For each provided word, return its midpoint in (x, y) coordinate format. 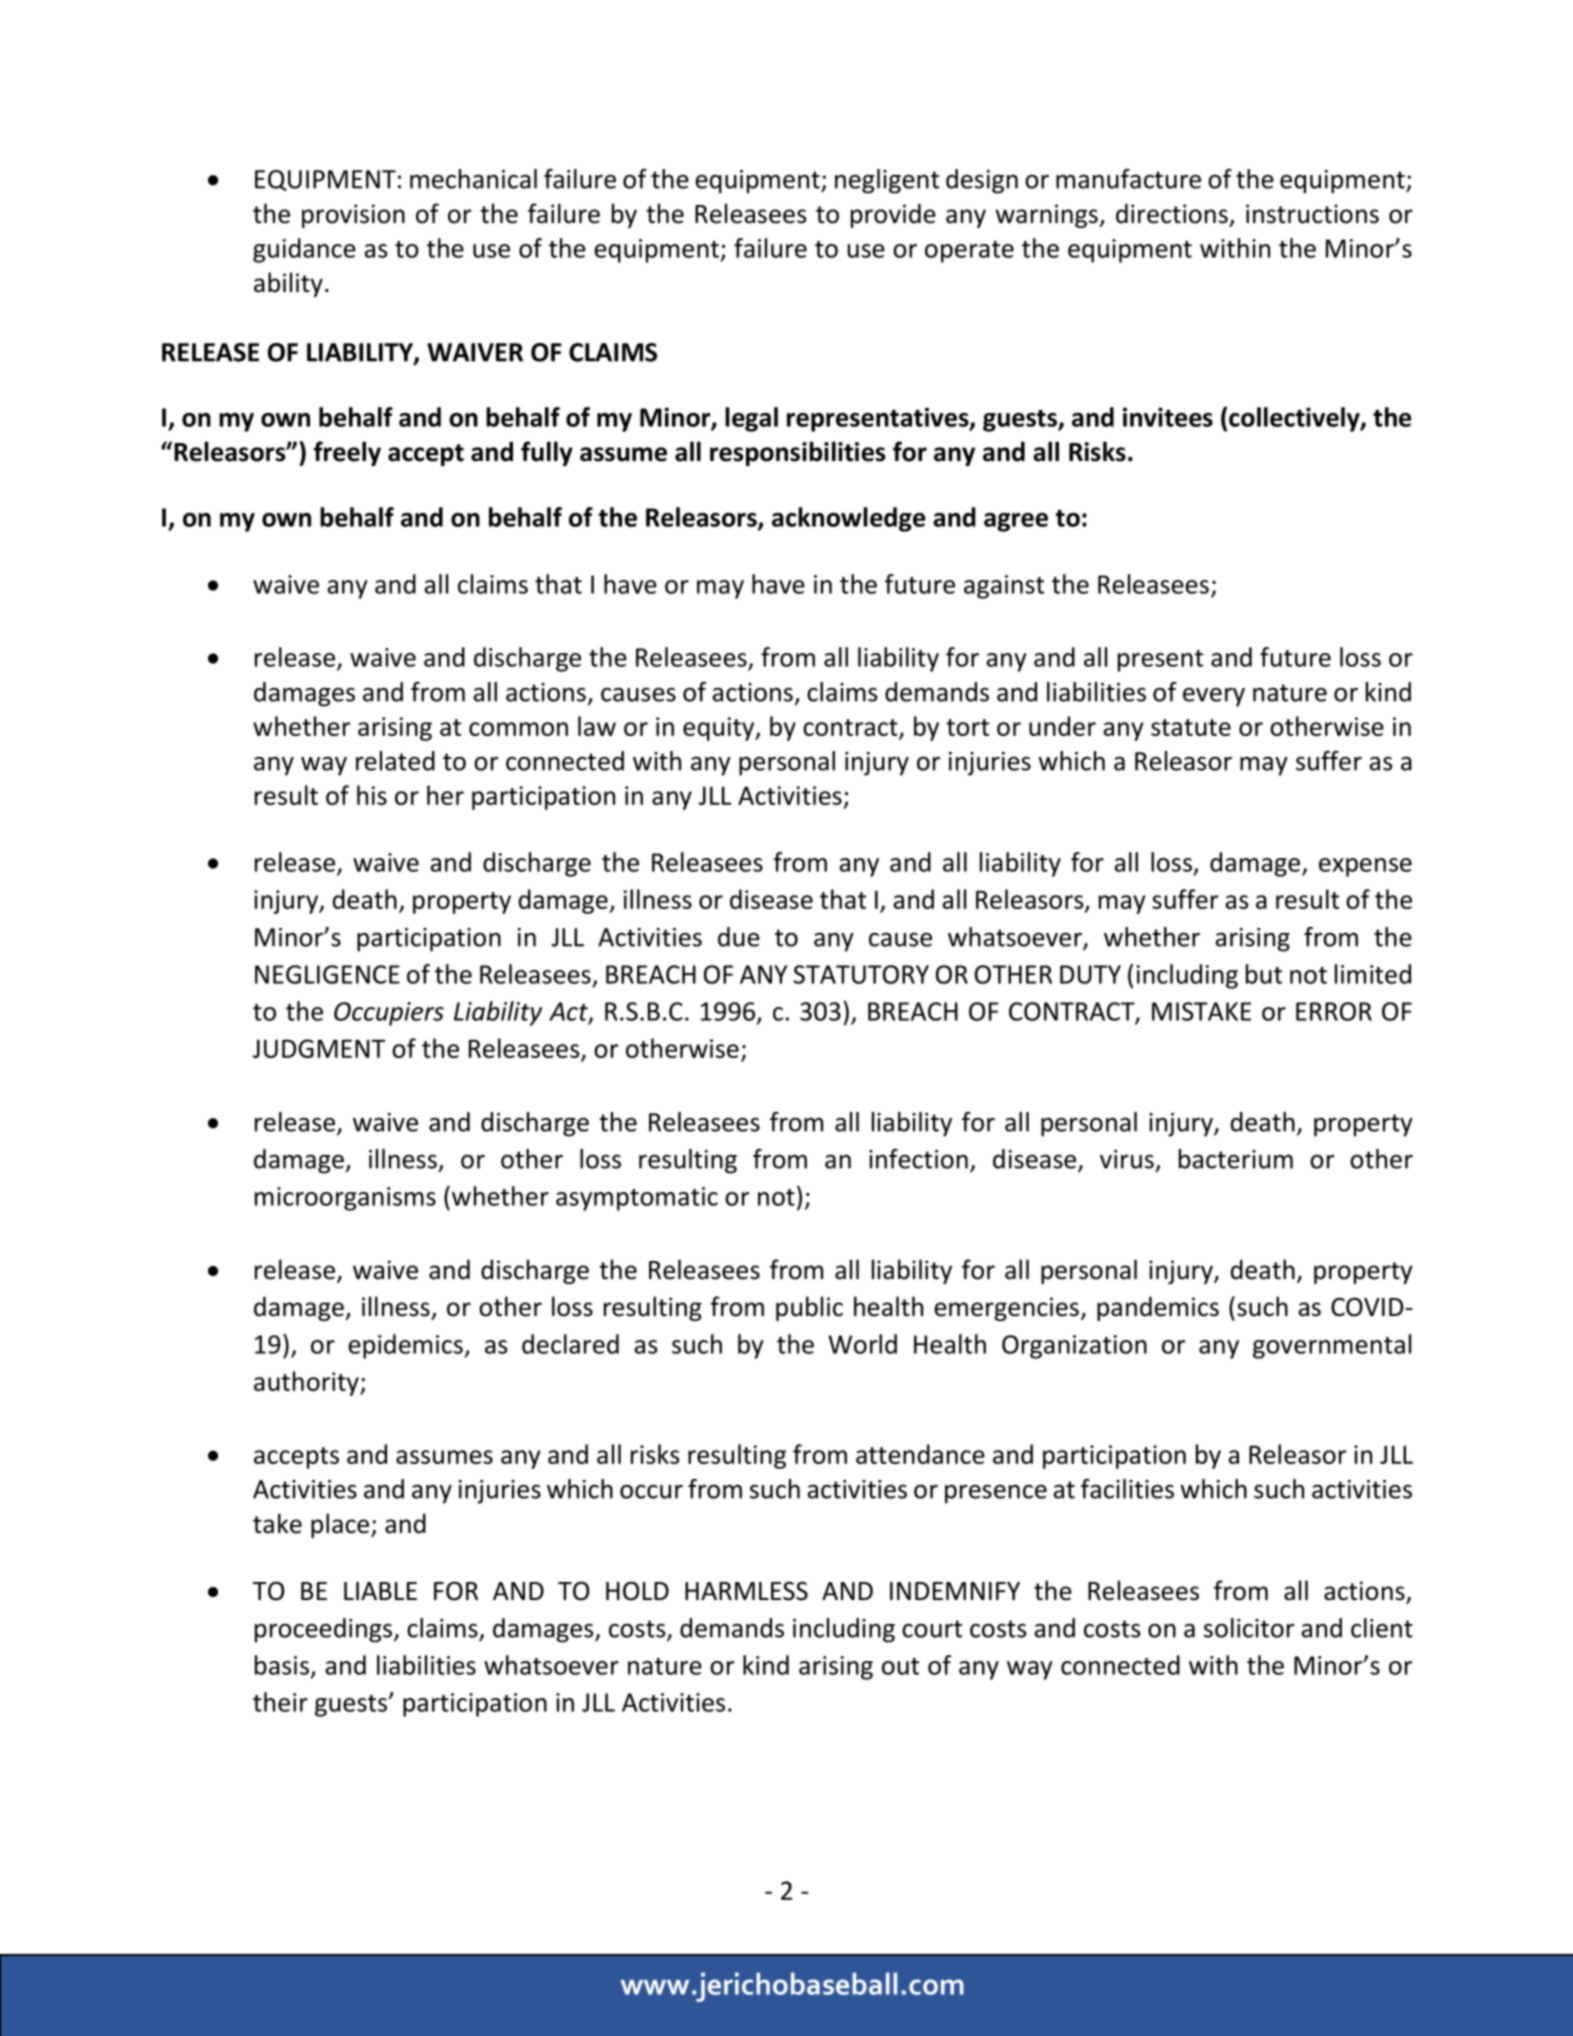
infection (918, 1159)
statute (1191, 727)
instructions (1312, 214)
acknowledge (848, 519)
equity (720, 729)
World (862, 1344)
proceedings (325, 1630)
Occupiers (389, 1014)
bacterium (1236, 1159)
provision (353, 216)
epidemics (405, 1346)
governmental (1332, 1346)
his (372, 795)
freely (347, 453)
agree (1016, 522)
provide (893, 215)
